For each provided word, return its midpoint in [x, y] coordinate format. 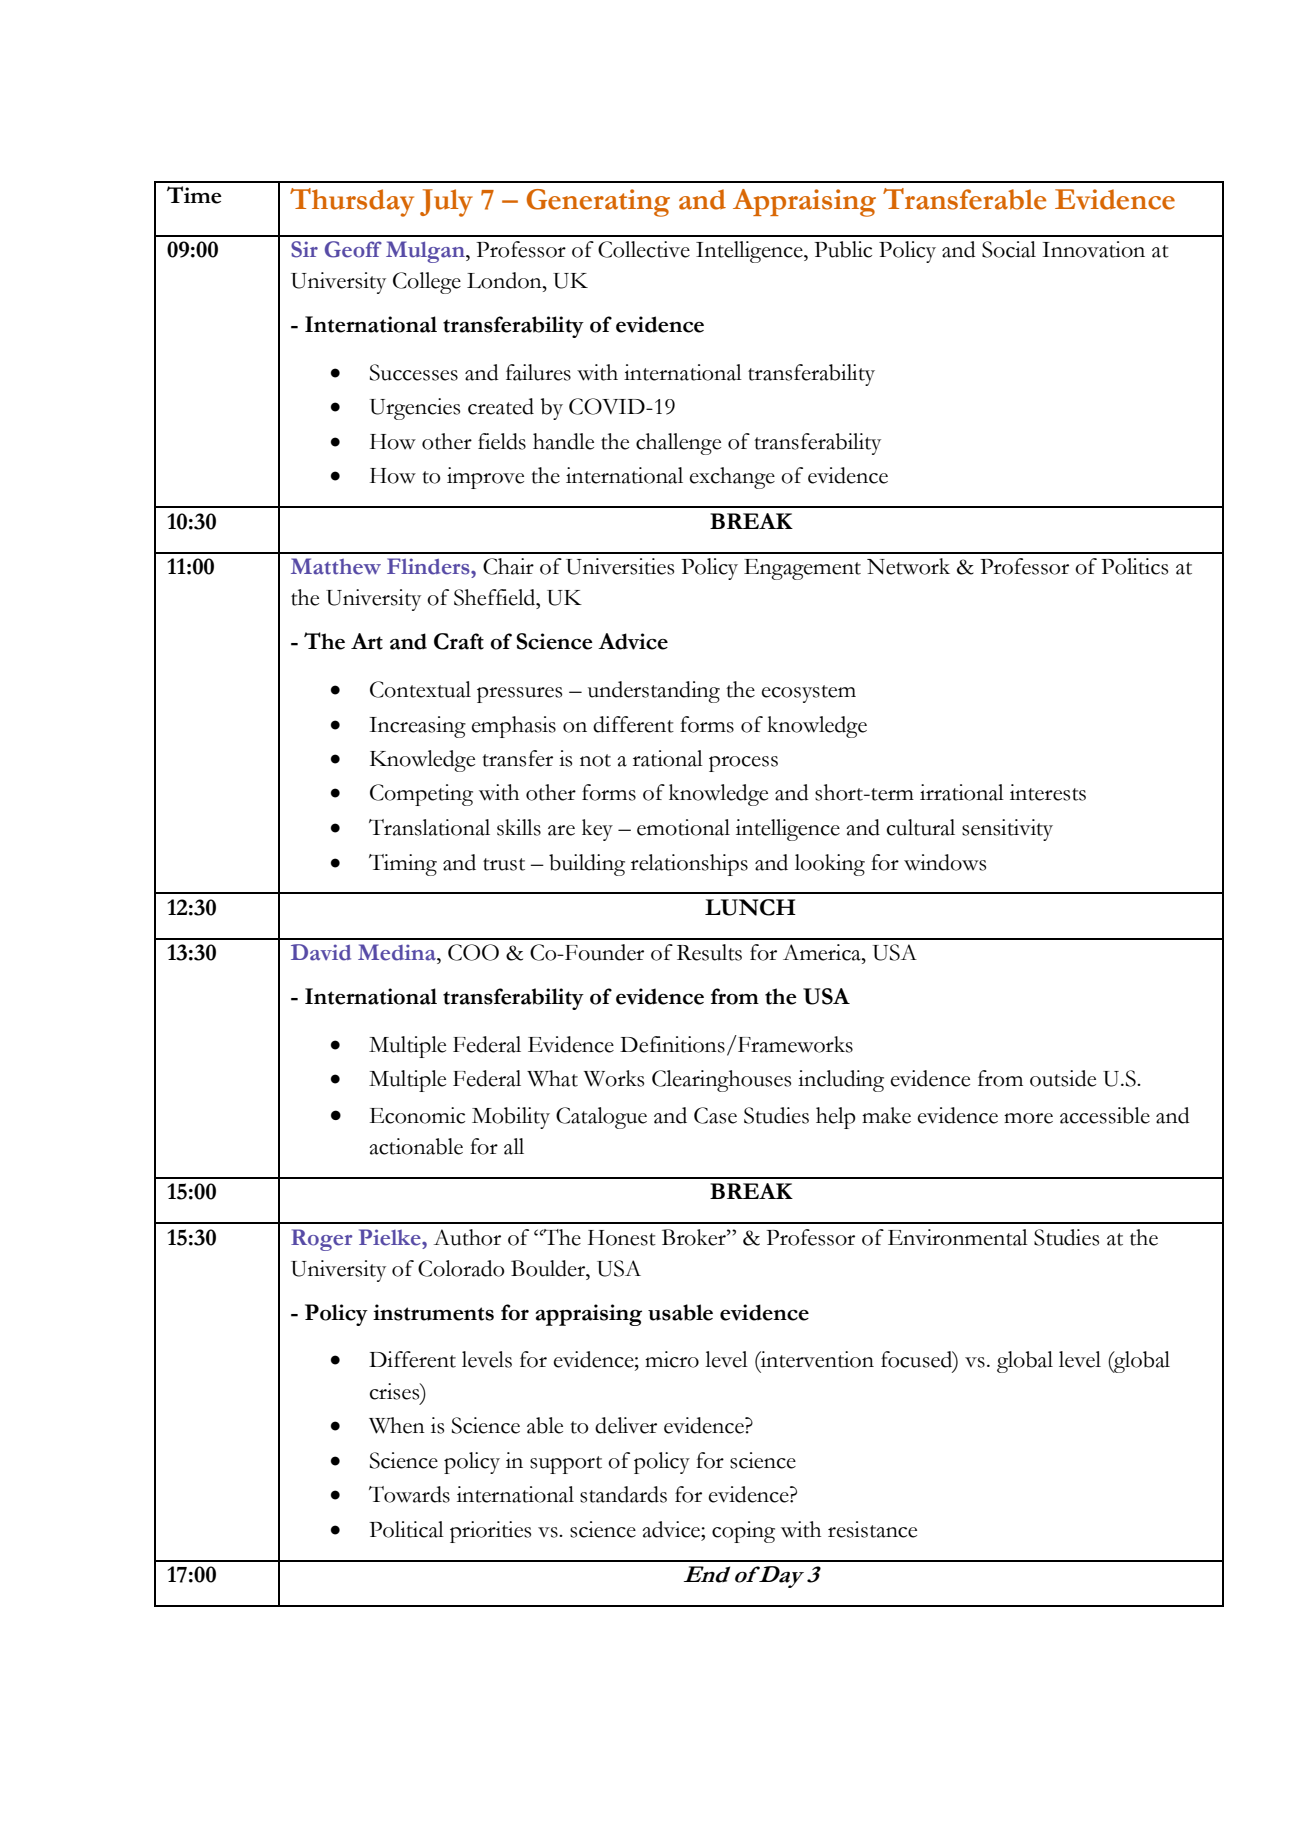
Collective [644, 249]
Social [1009, 249]
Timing [403, 865]
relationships [689, 865]
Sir [304, 249]
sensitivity [1007, 830]
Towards [409, 1494]
